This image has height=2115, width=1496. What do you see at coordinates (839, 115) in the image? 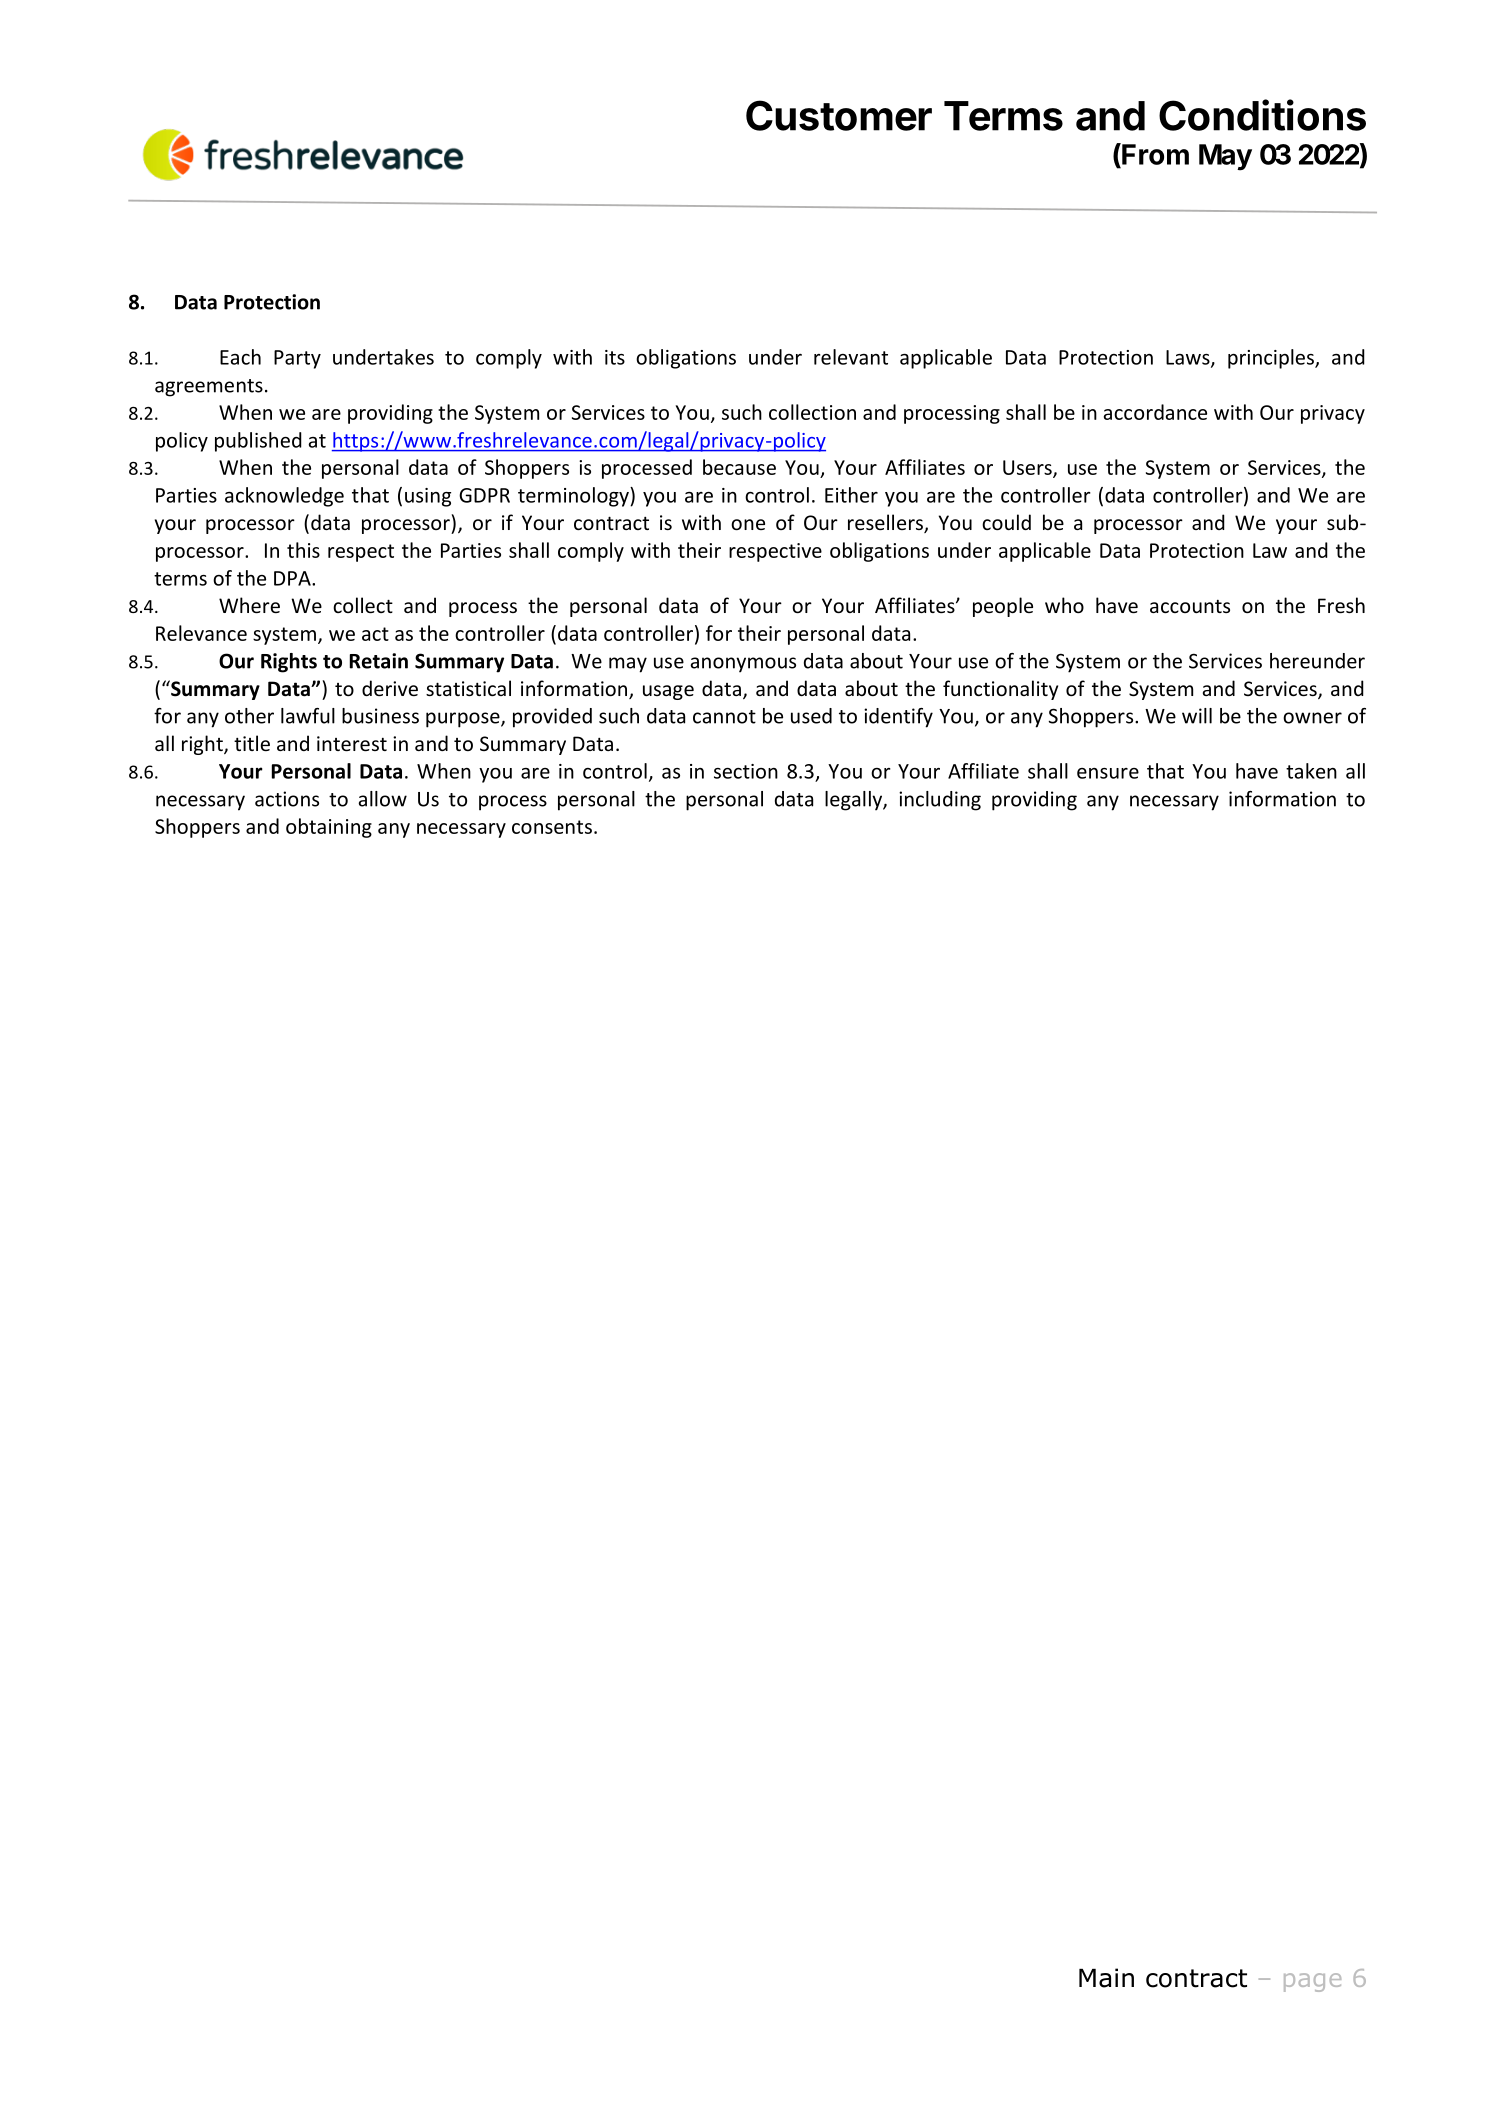
I see `Customer` at bounding box center [839, 115].
